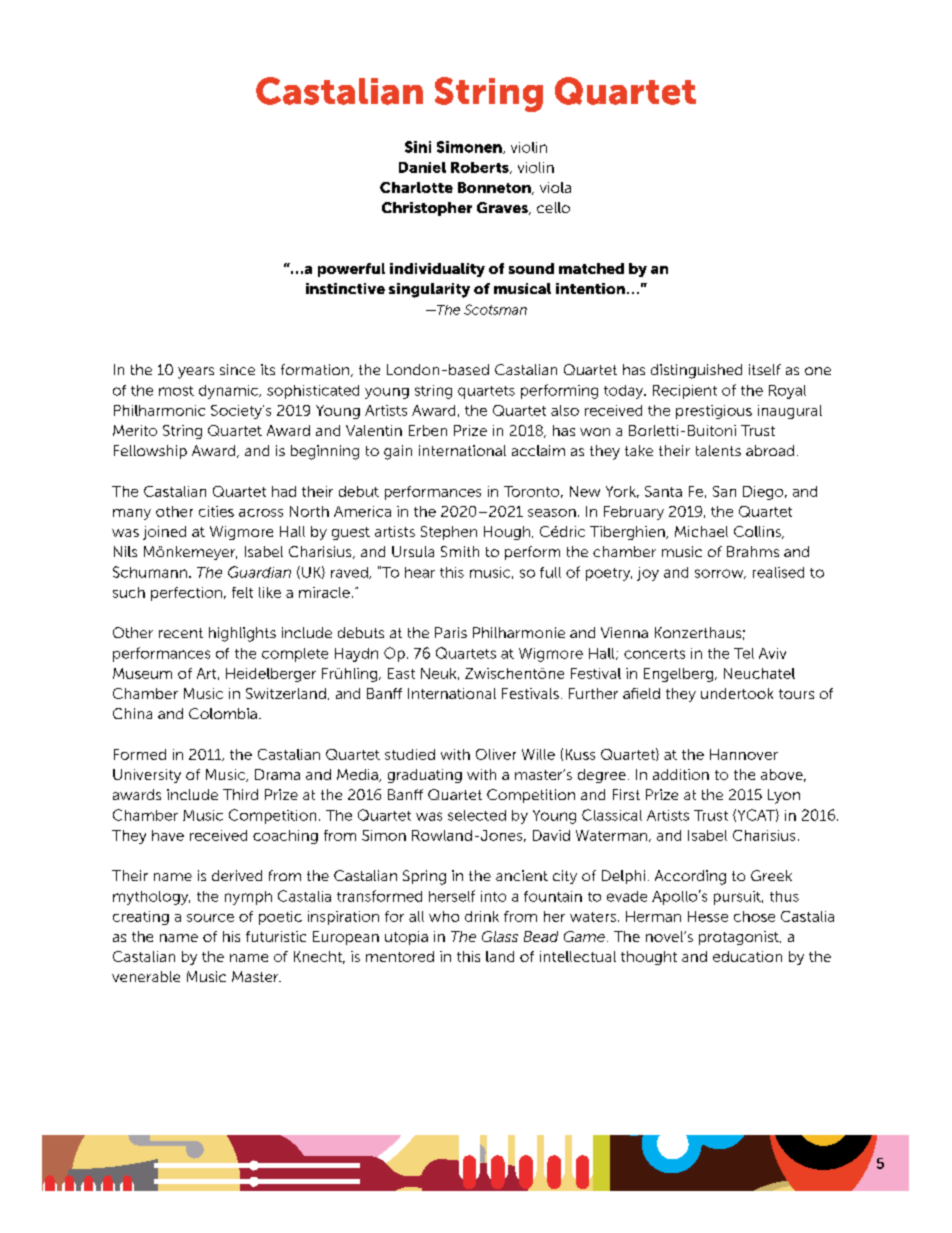 The width and height of the page is (952, 1233). What do you see at coordinates (720, 574) in the page?
I see `sorrow` at bounding box center [720, 574].
